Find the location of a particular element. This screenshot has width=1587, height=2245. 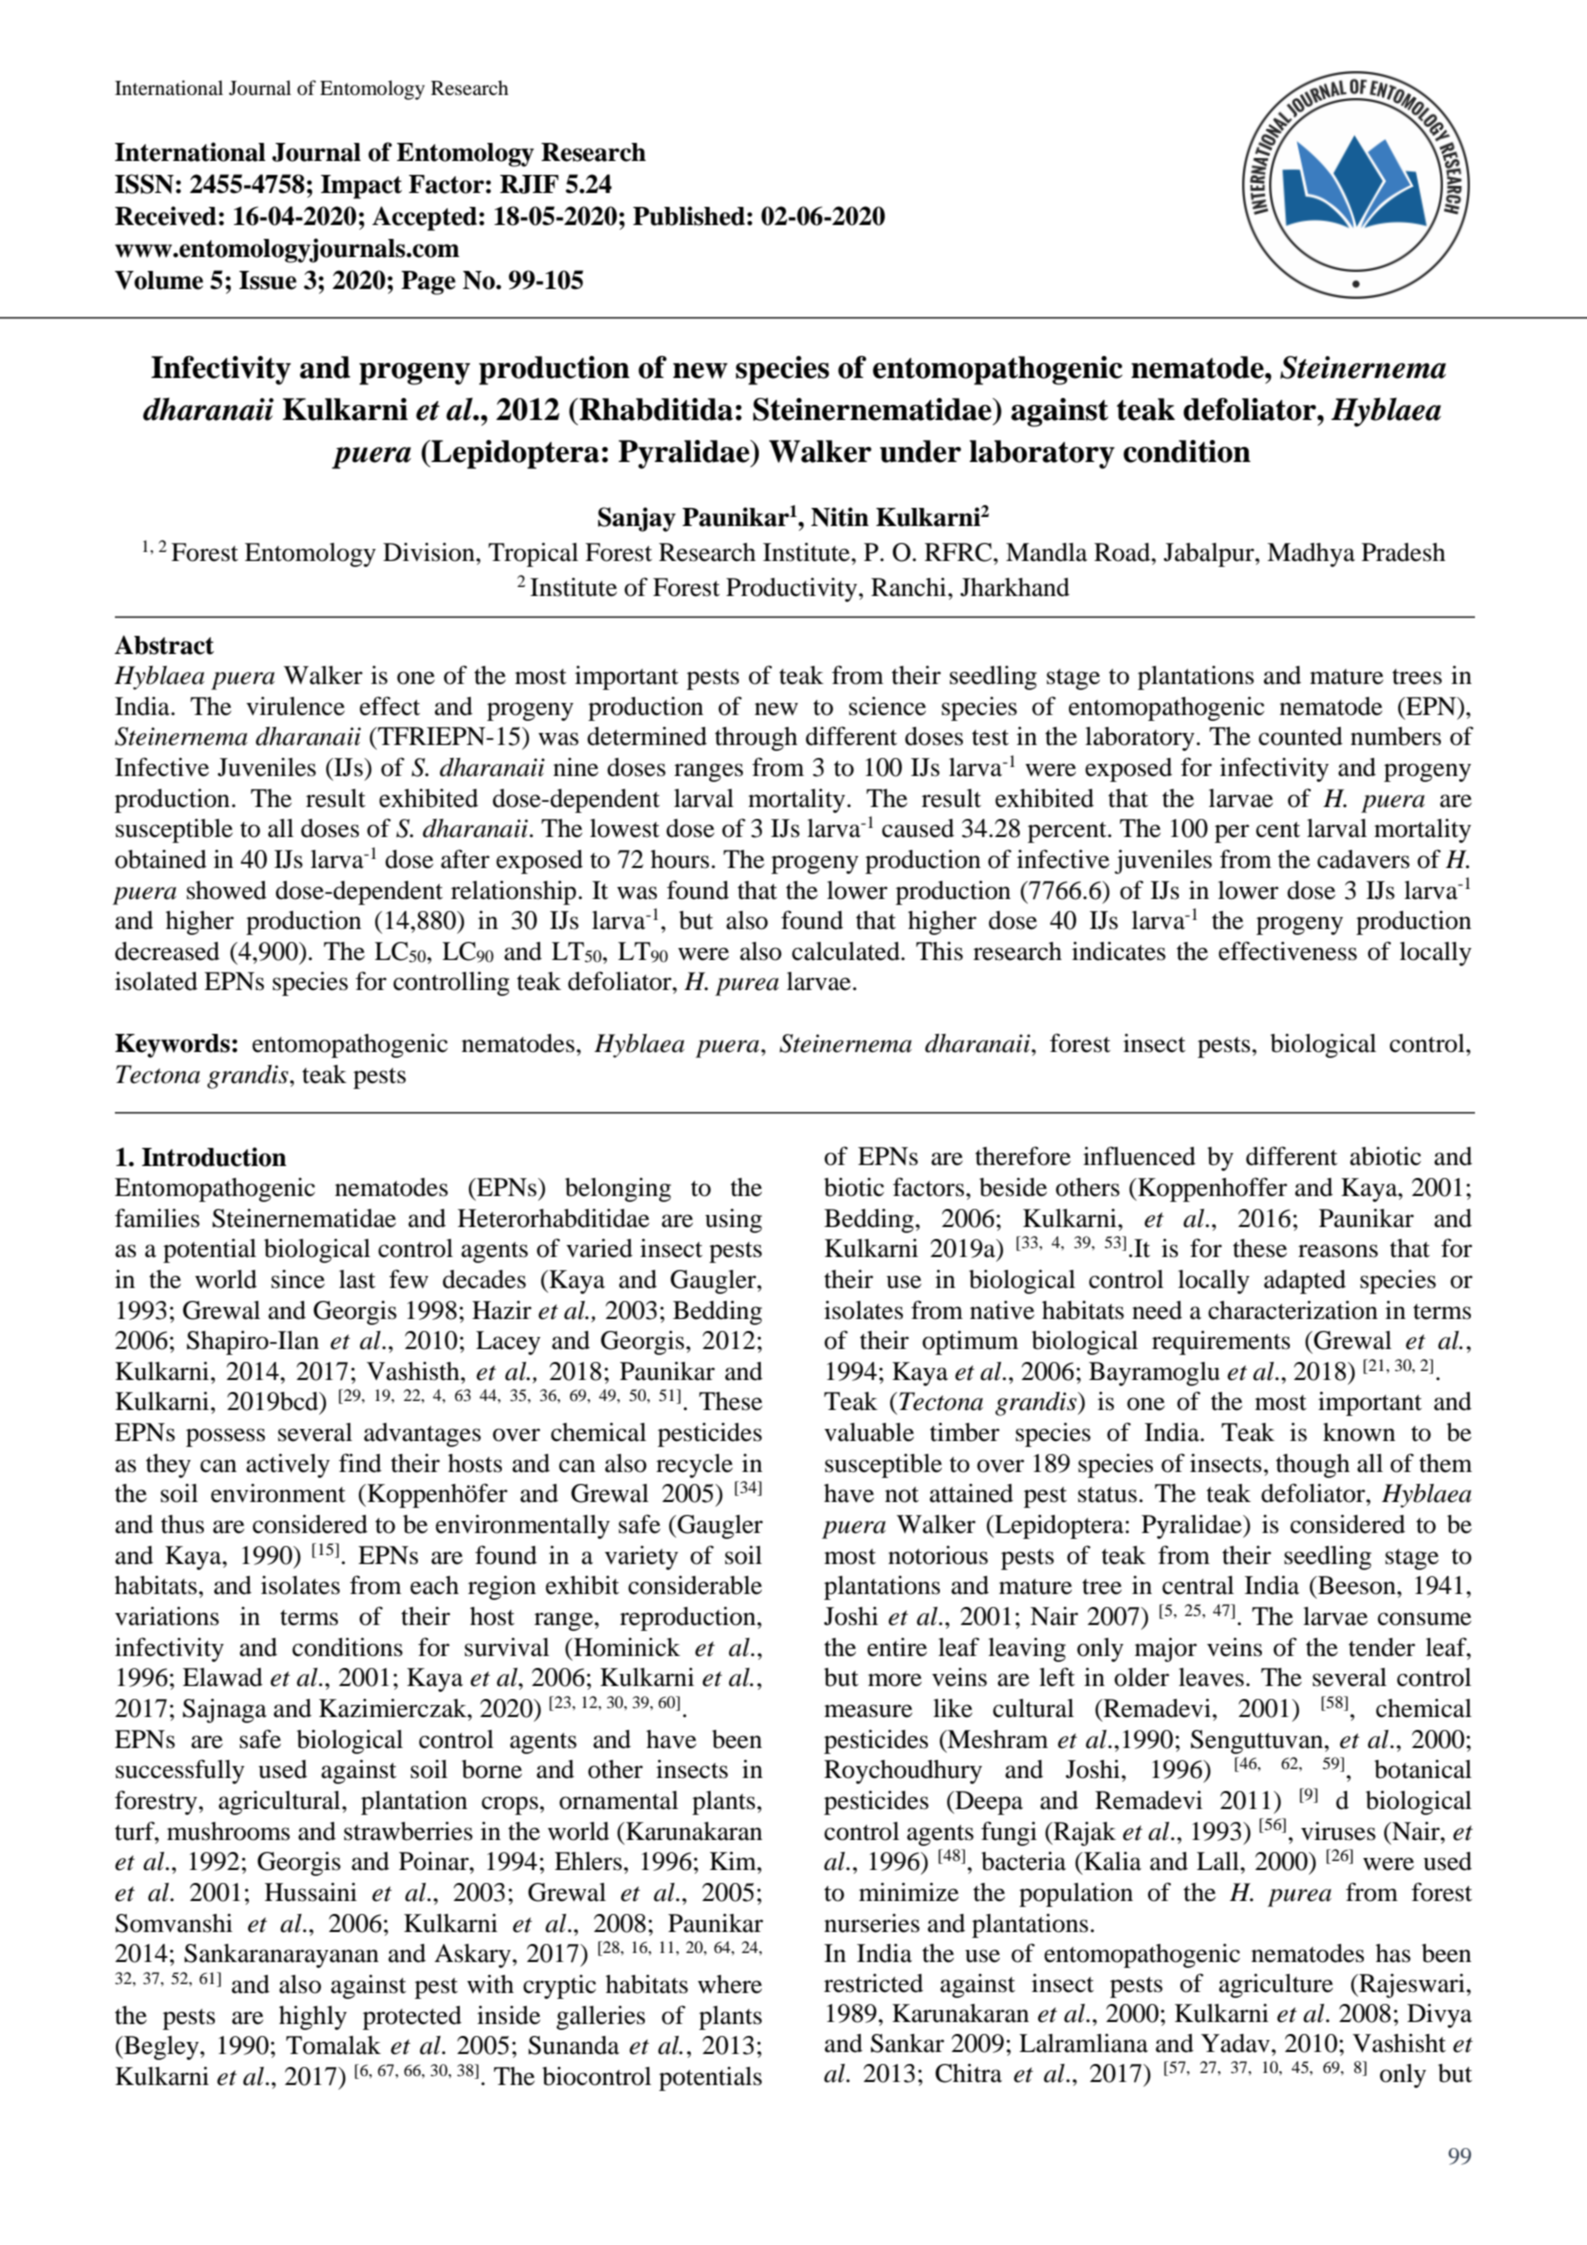

Madhya is located at coordinates (1311, 555).
